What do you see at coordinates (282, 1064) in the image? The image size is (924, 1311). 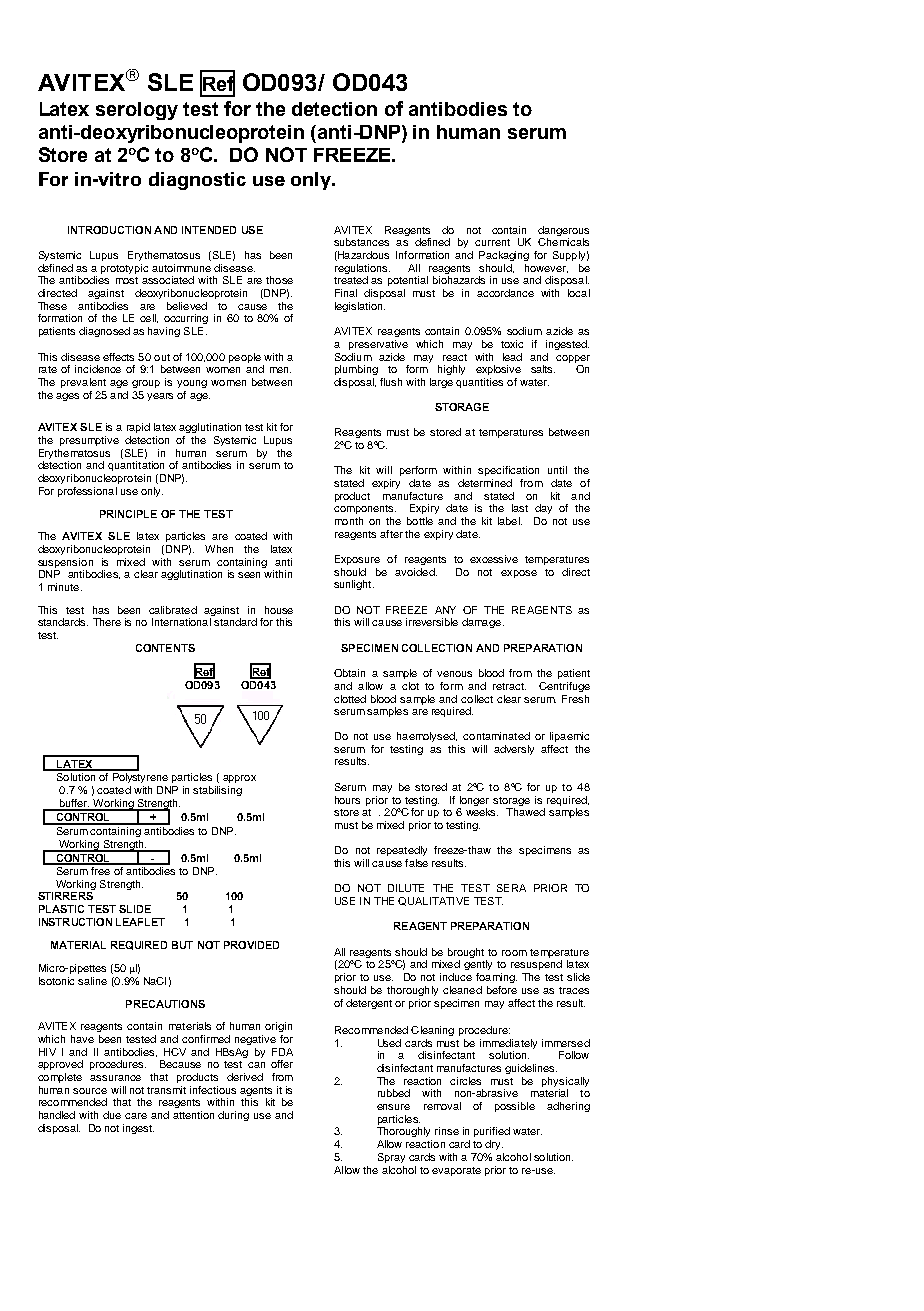 I see `offer` at bounding box center [282, 1064].
